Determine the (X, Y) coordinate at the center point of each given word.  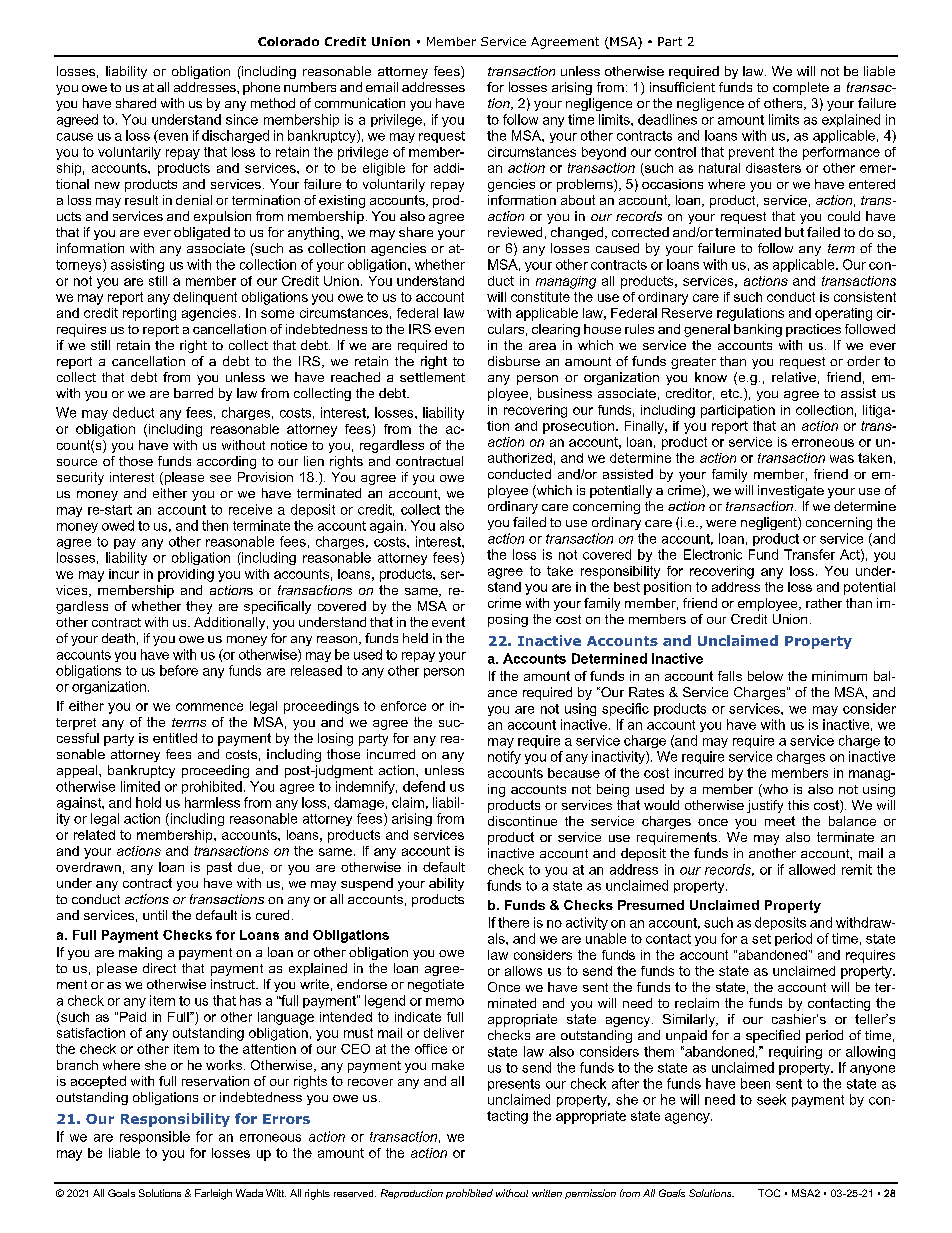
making (140, 953)
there (513, 922)
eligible (384, 169)
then (215, 525)
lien (314, 461)
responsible (155, 1137)
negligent (770, 523)
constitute (540, 297)
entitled (175, 738)
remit (857, 869)
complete (801, 88)
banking (758, 330)
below (765, 676)
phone (261, 88)
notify (504, 757)
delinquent (205, 298)
